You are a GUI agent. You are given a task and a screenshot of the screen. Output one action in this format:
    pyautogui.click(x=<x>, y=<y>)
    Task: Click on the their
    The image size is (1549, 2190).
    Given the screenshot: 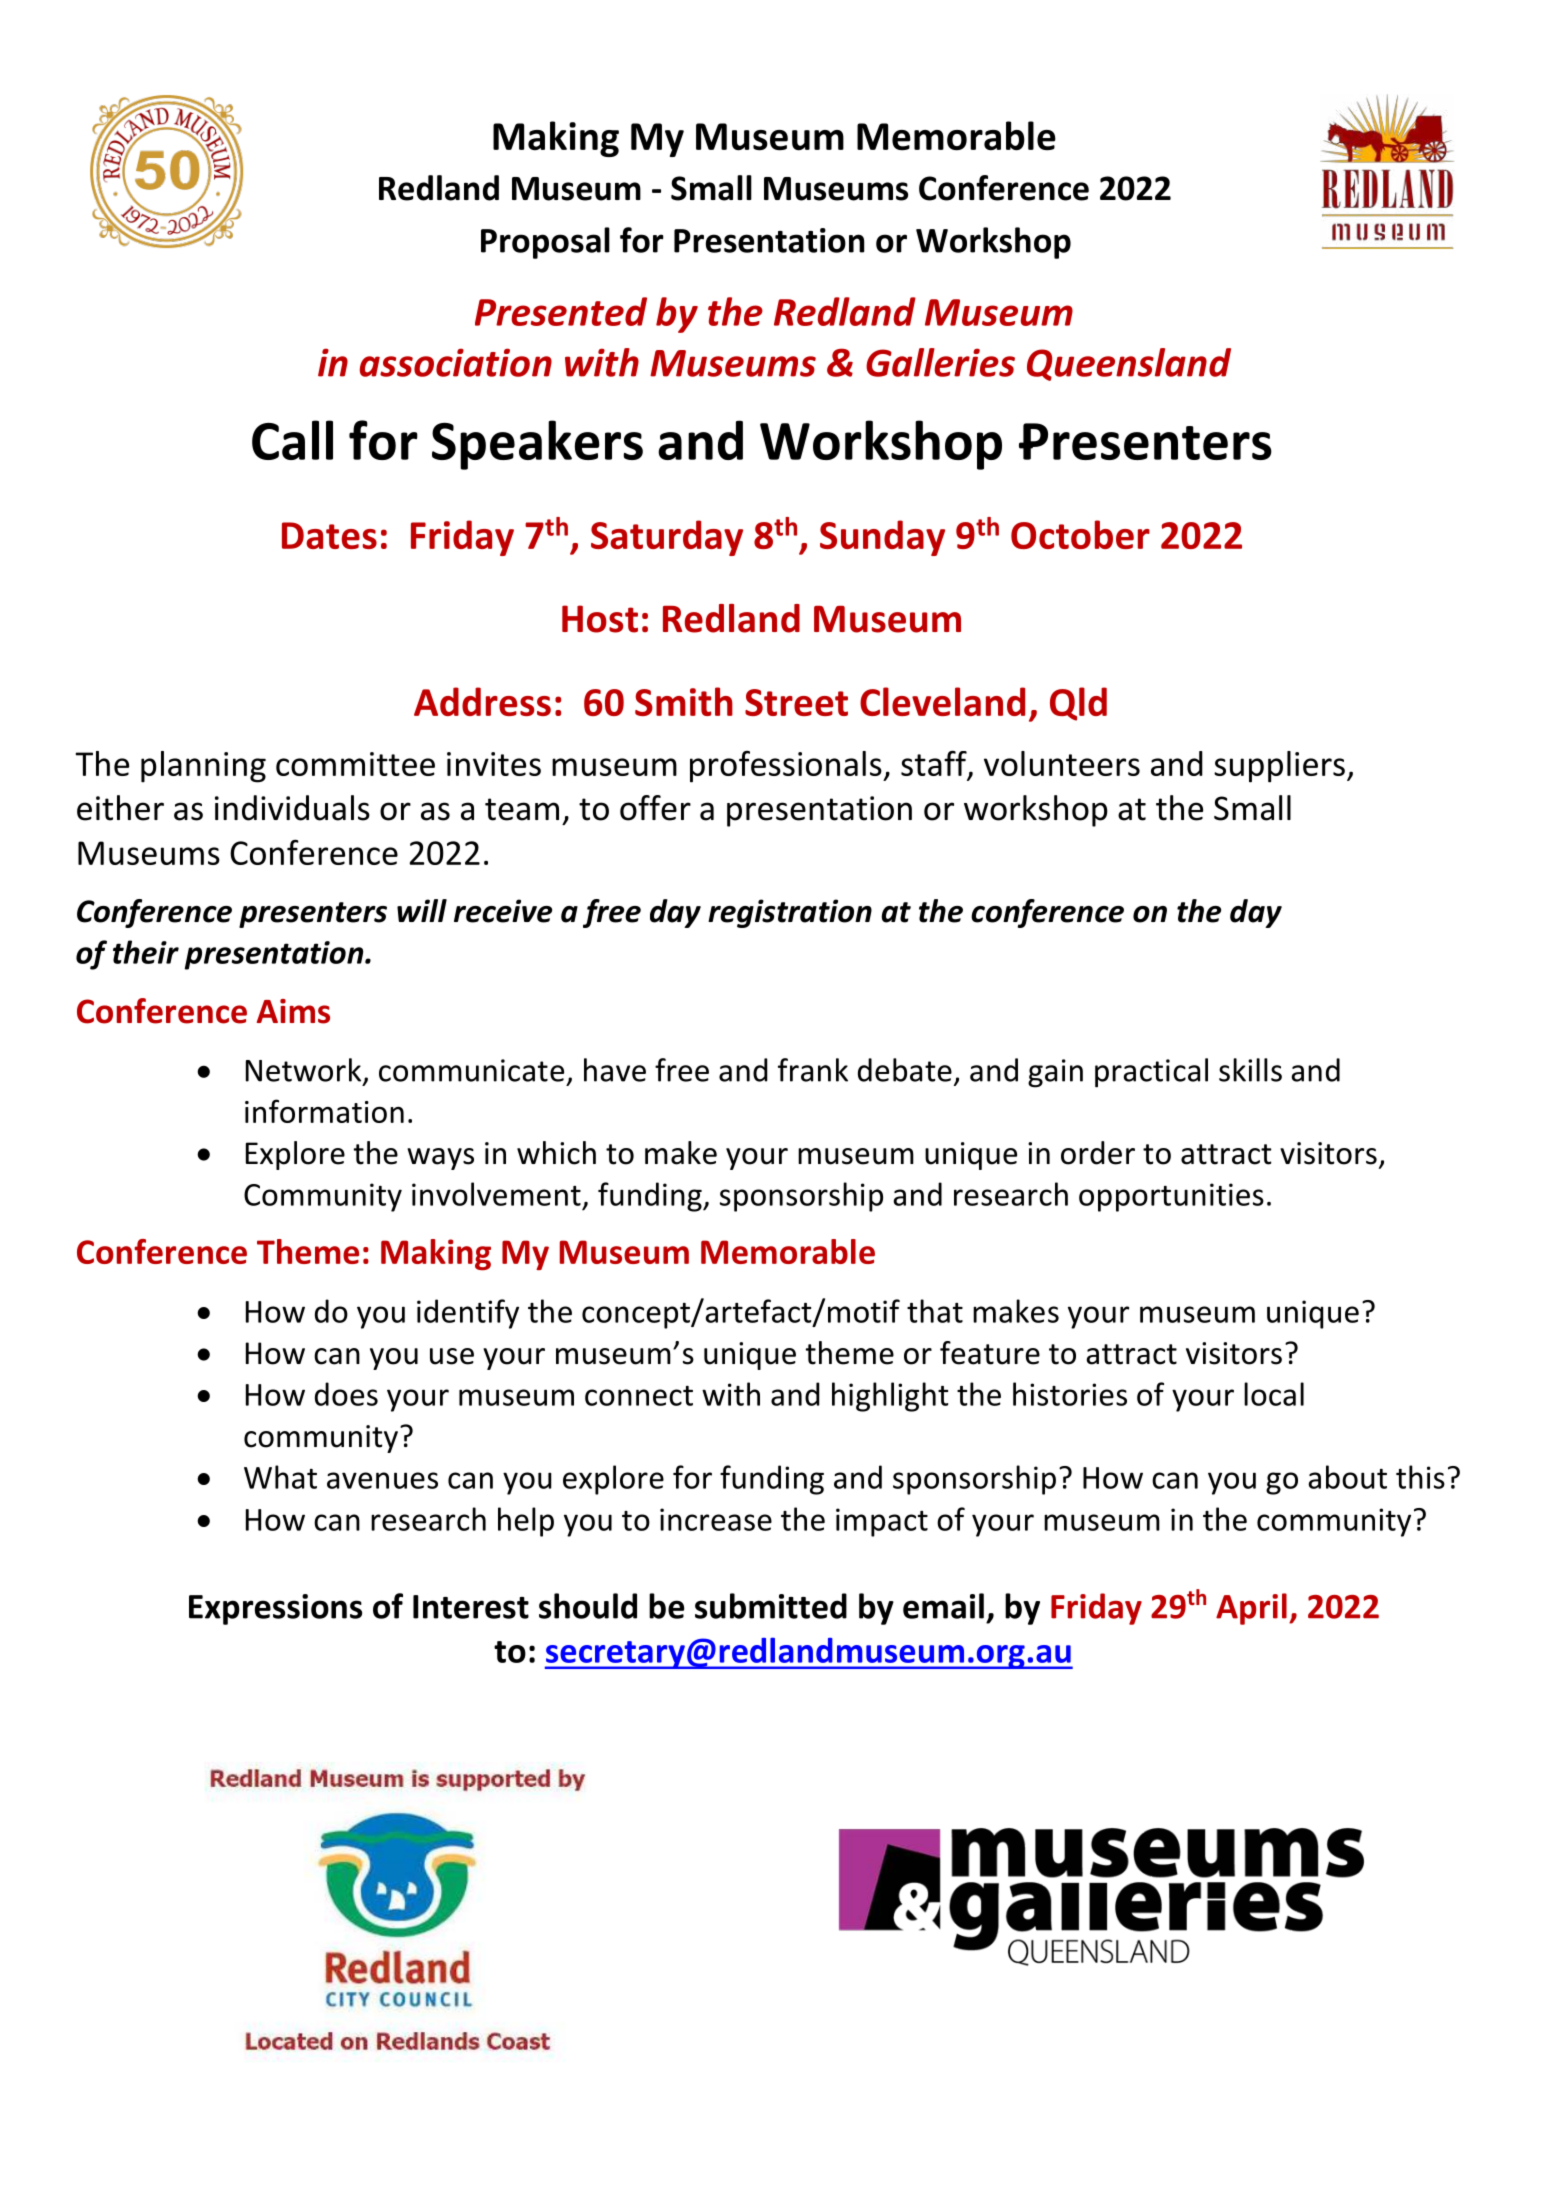 What is the action you would take?
    pyautogui.click(x=146, y=952)
